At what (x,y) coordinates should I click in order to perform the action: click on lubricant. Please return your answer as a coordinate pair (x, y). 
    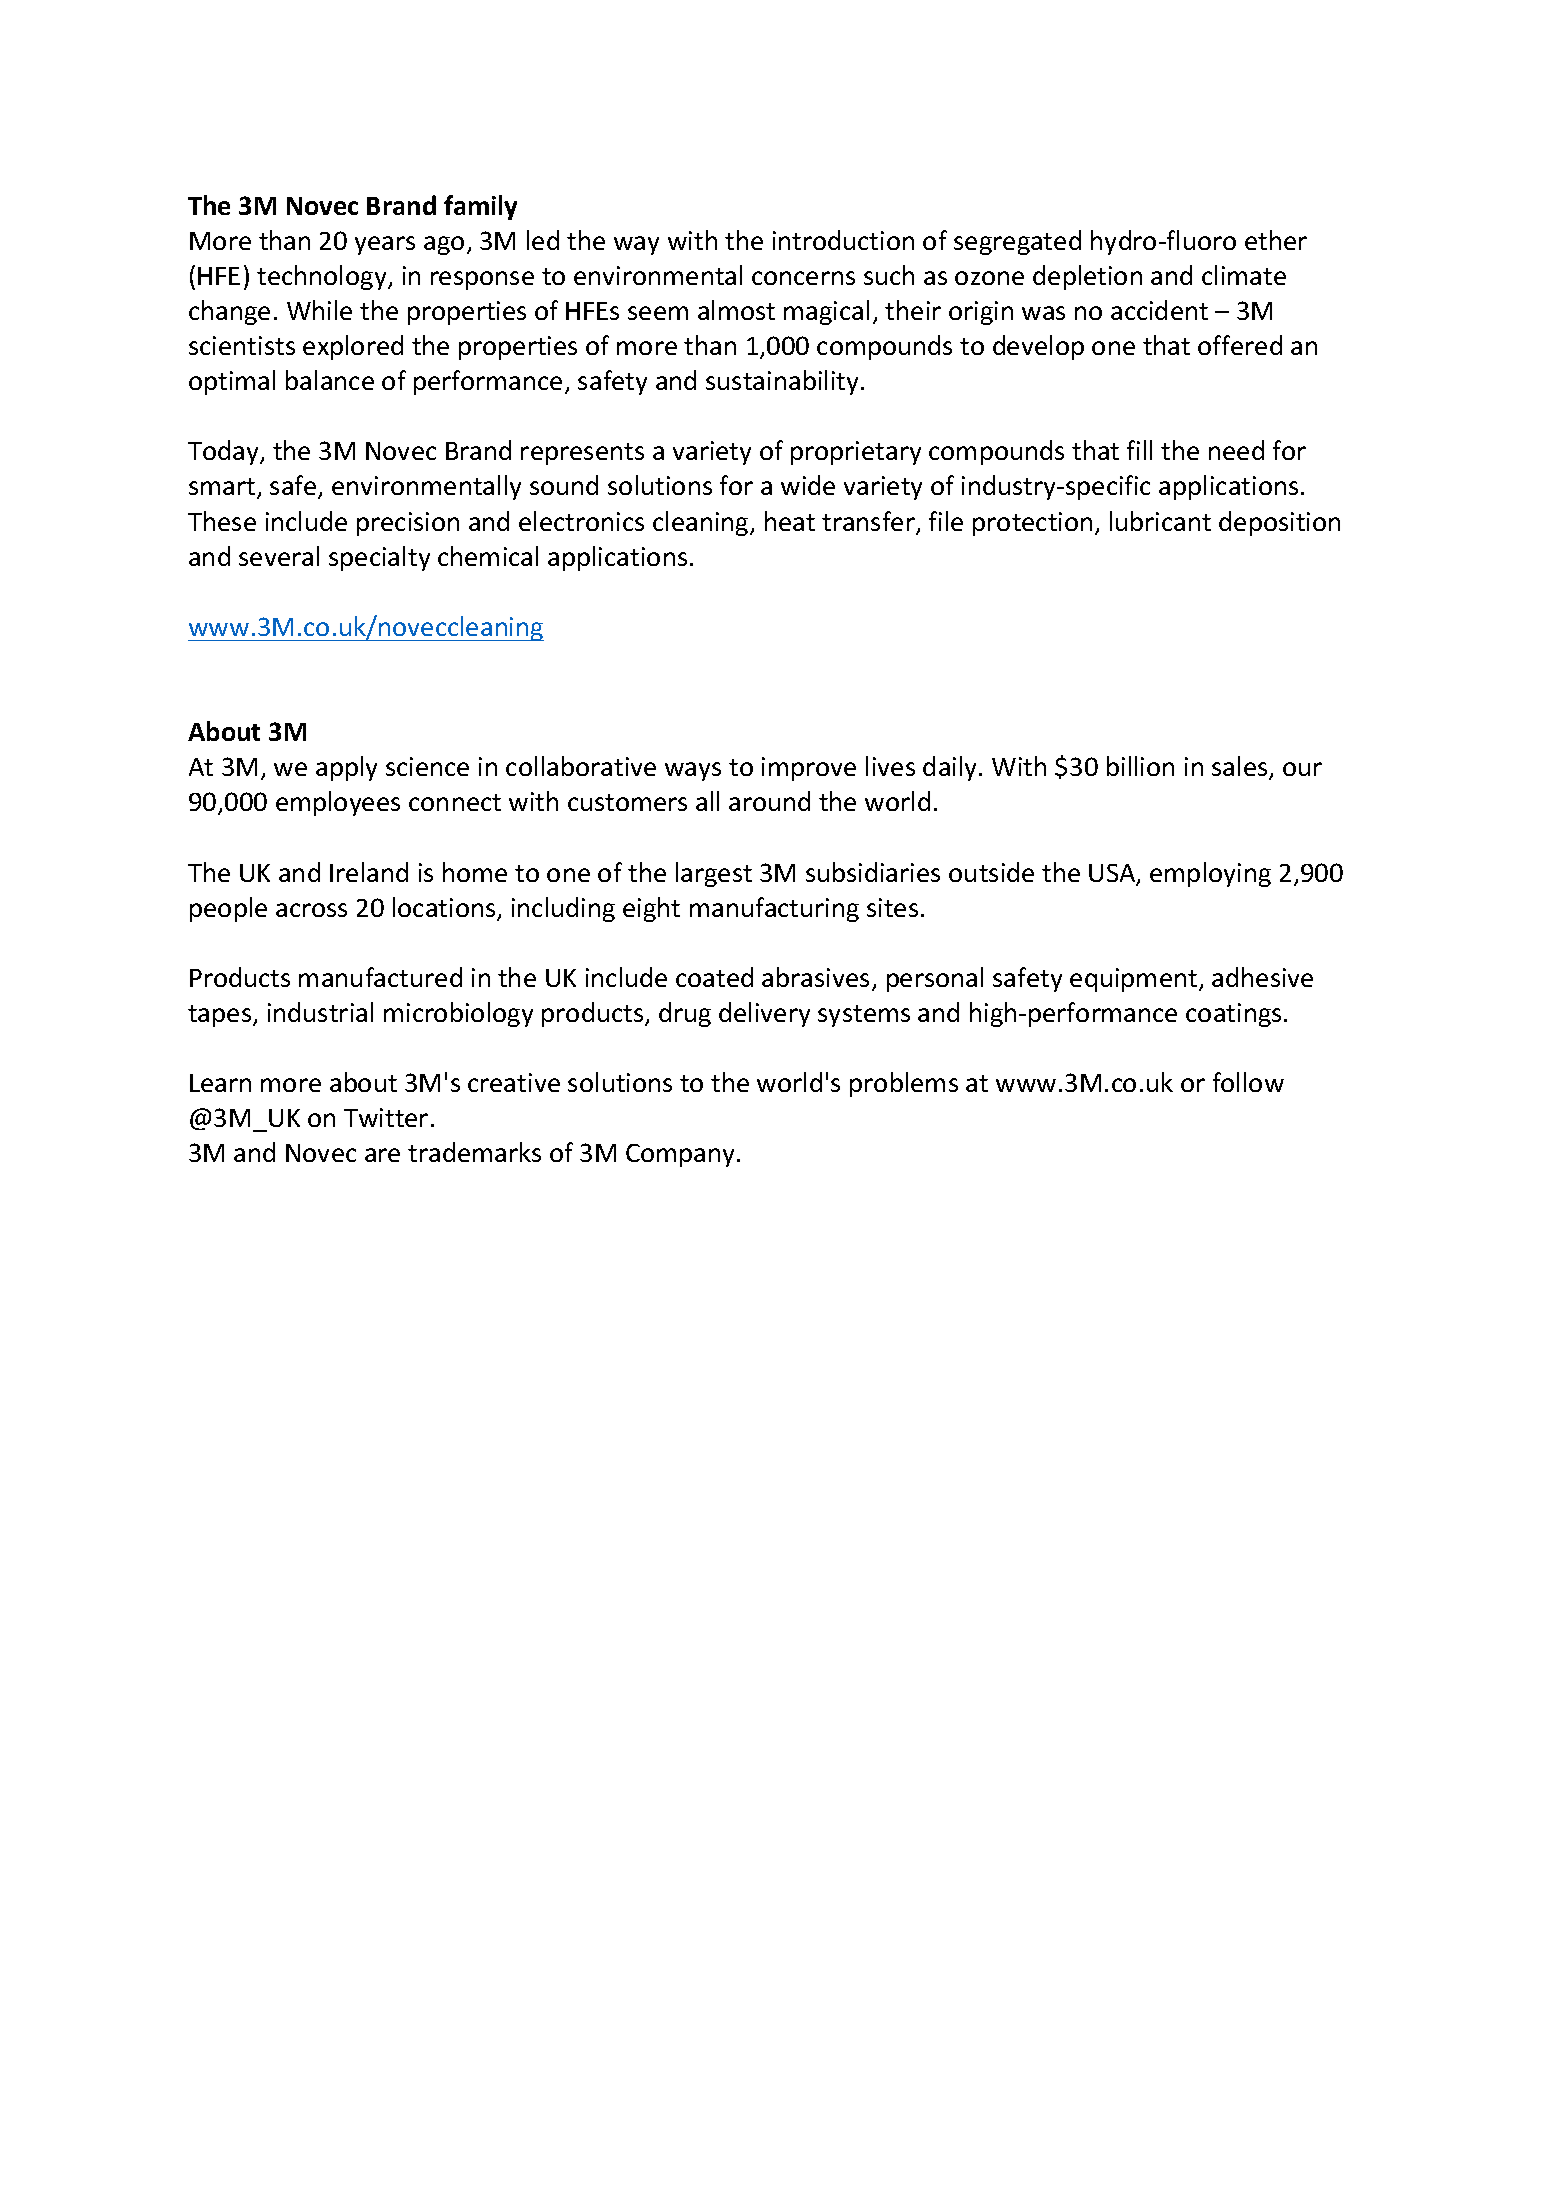
    Looking at the image, I should click on (1160, 521).
